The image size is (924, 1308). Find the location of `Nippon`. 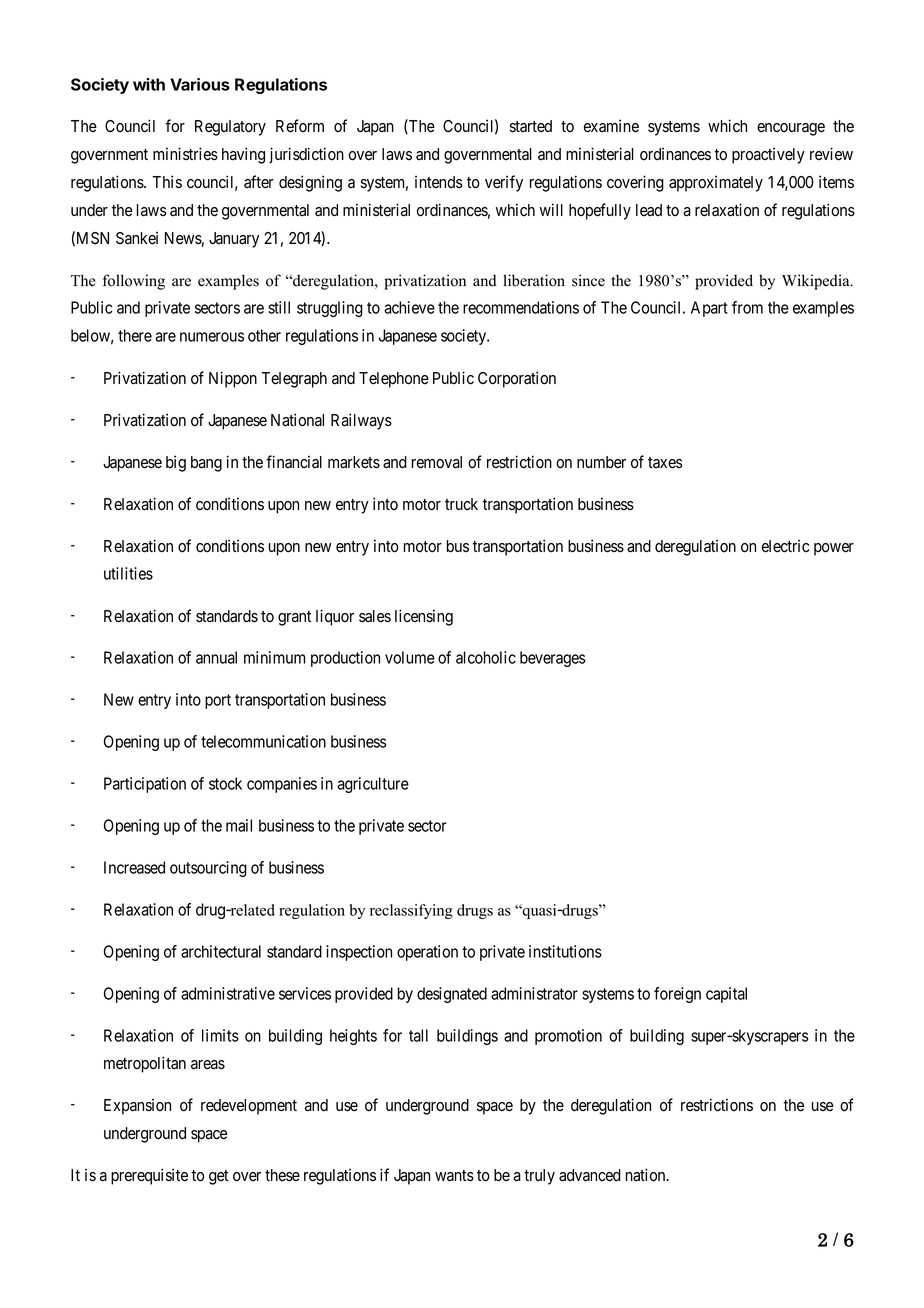

Nippon is located at coordinates (233, 379).
